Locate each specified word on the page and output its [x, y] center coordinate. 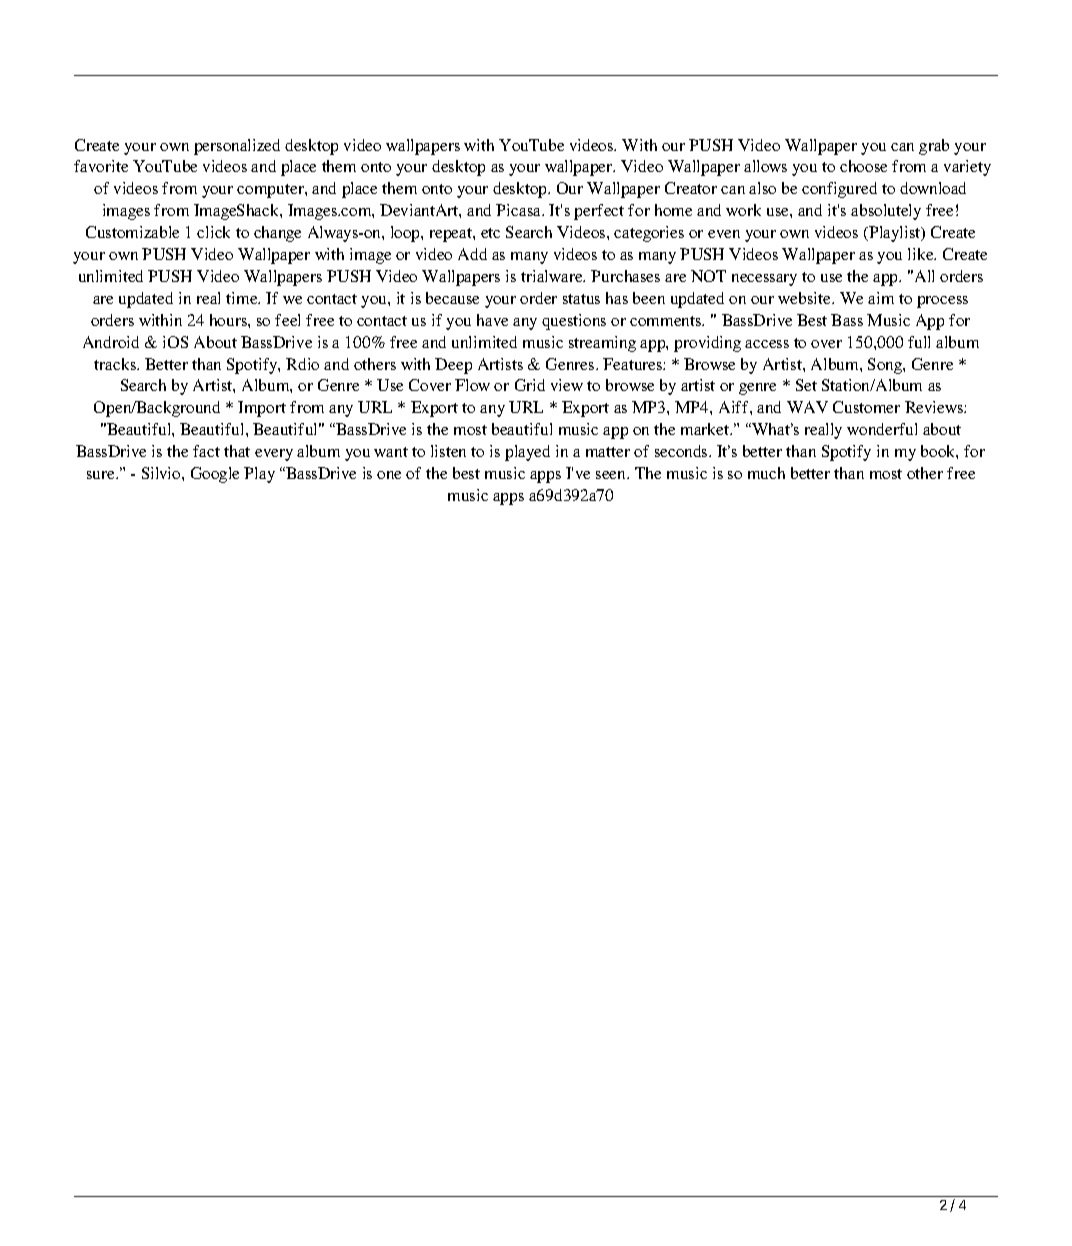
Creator [691, 188]
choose [863, 166]
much [766, 473]
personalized [237, 147]
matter [608, 452]
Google [215, 475]
